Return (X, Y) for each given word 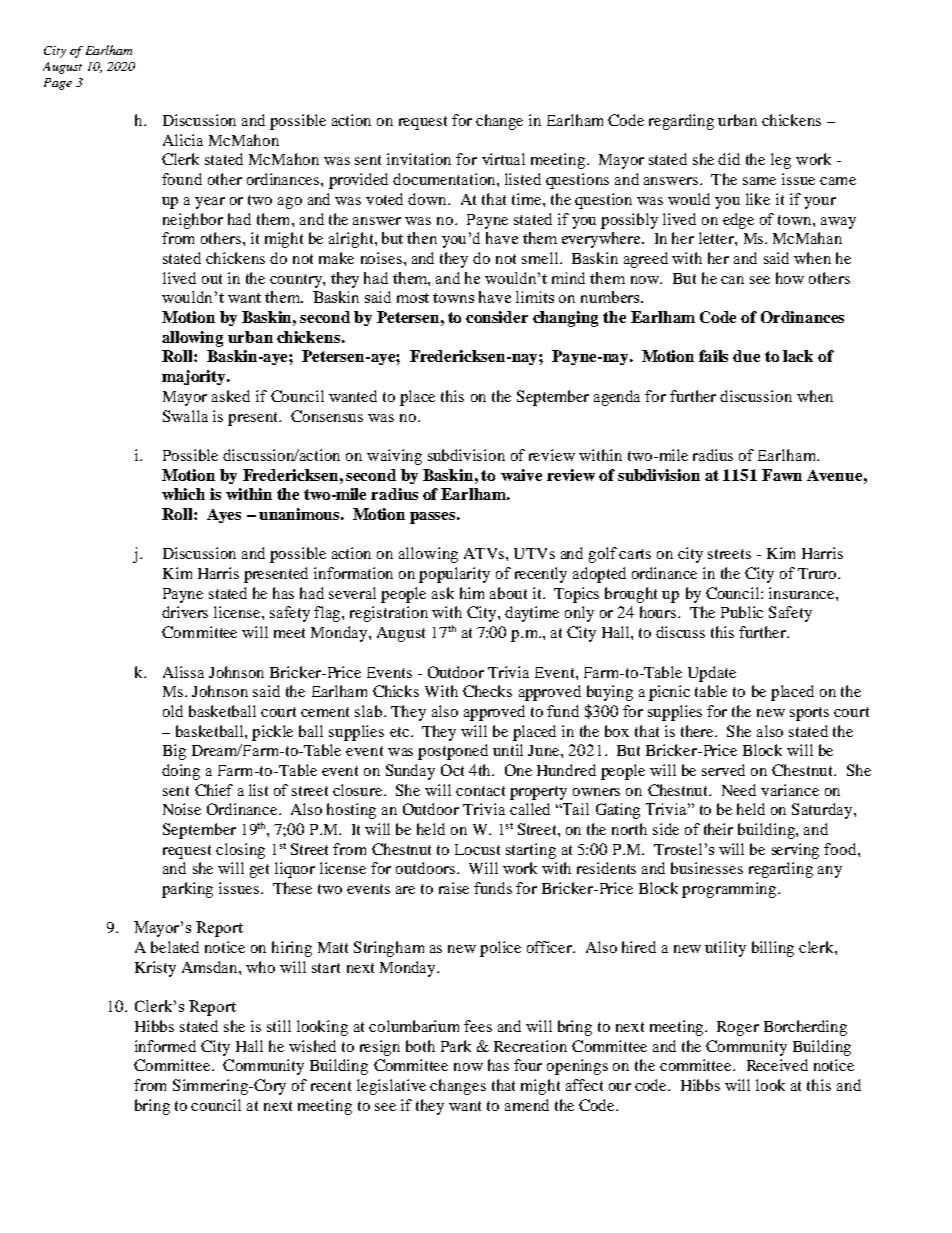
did (729, 159)
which (183, 494)
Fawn (782, 475)
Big (174, 752)
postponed (453, 752)
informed (165, 1046)
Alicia (183, 140)
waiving (394, 457)
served (723, 770)
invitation (419, 159)
